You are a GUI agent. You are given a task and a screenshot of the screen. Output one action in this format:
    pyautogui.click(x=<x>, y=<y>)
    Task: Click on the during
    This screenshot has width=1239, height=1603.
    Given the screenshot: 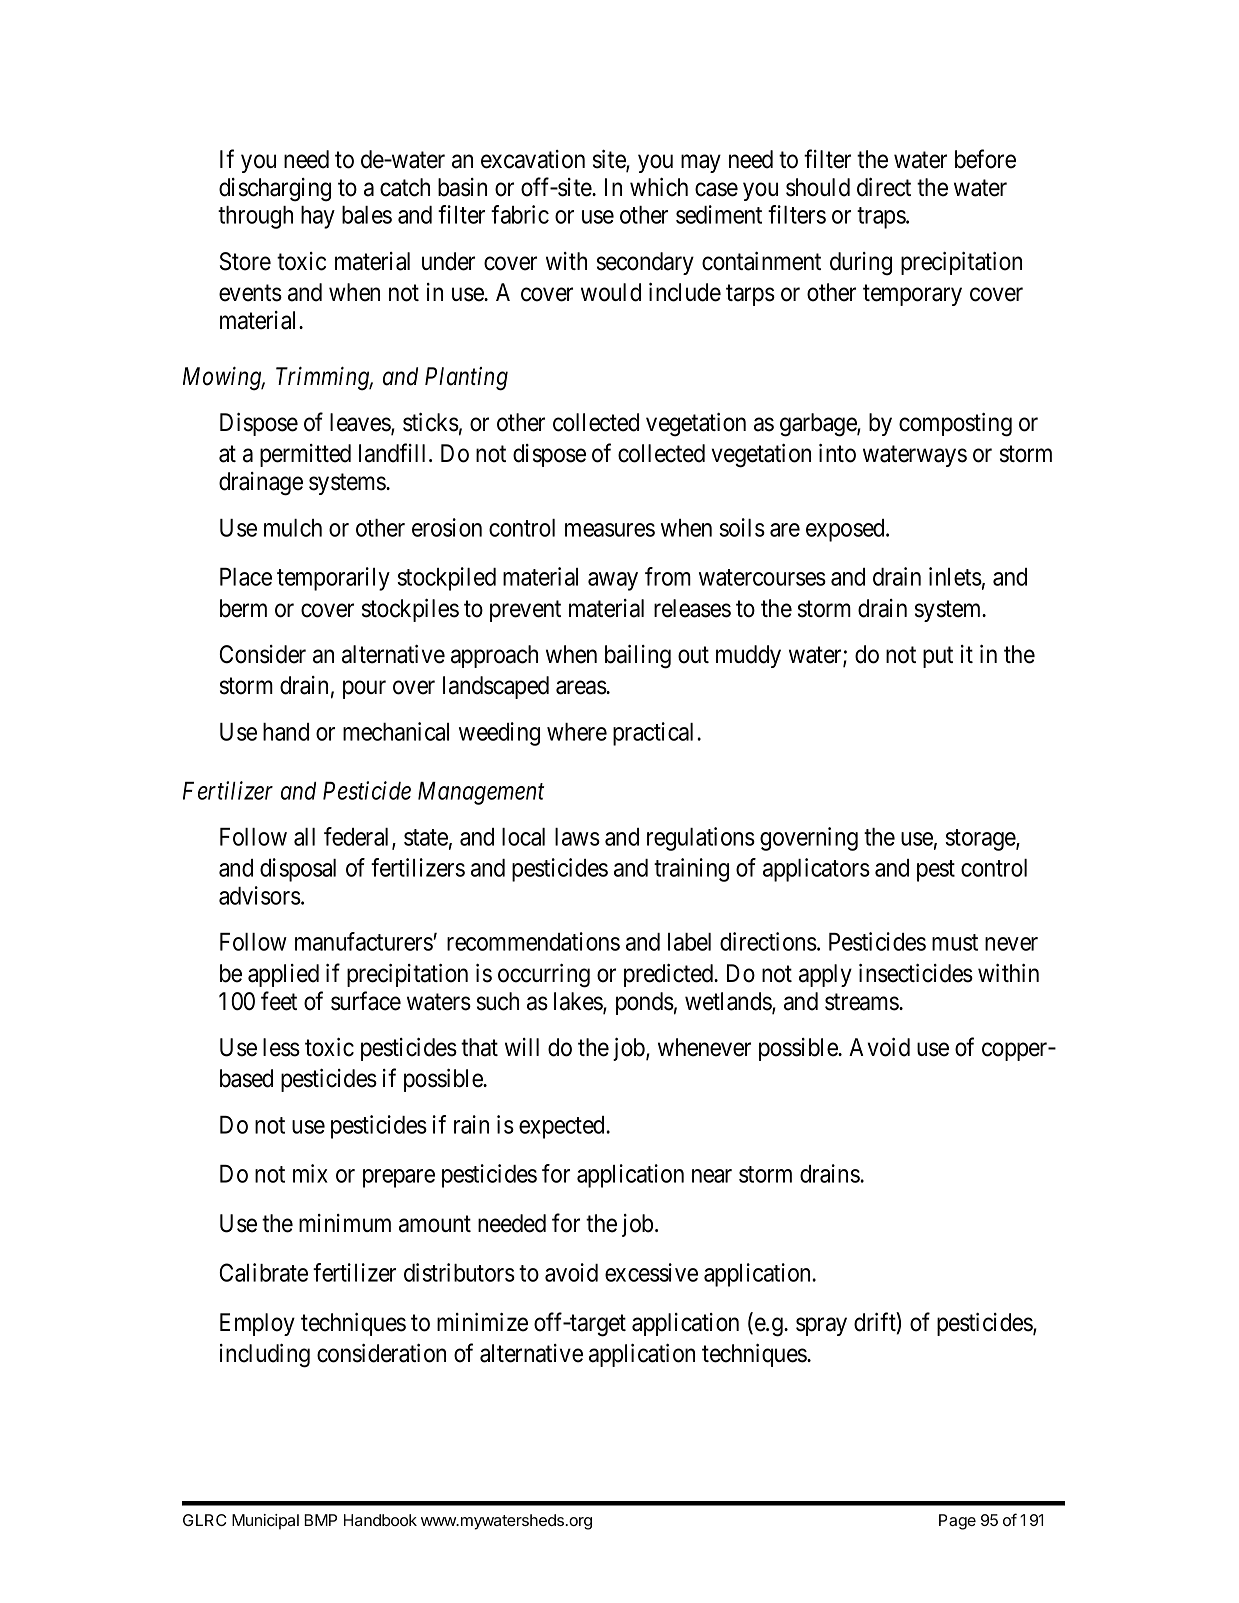 What is the action you would take?
    pyautogui.click(x=861, y=264)
